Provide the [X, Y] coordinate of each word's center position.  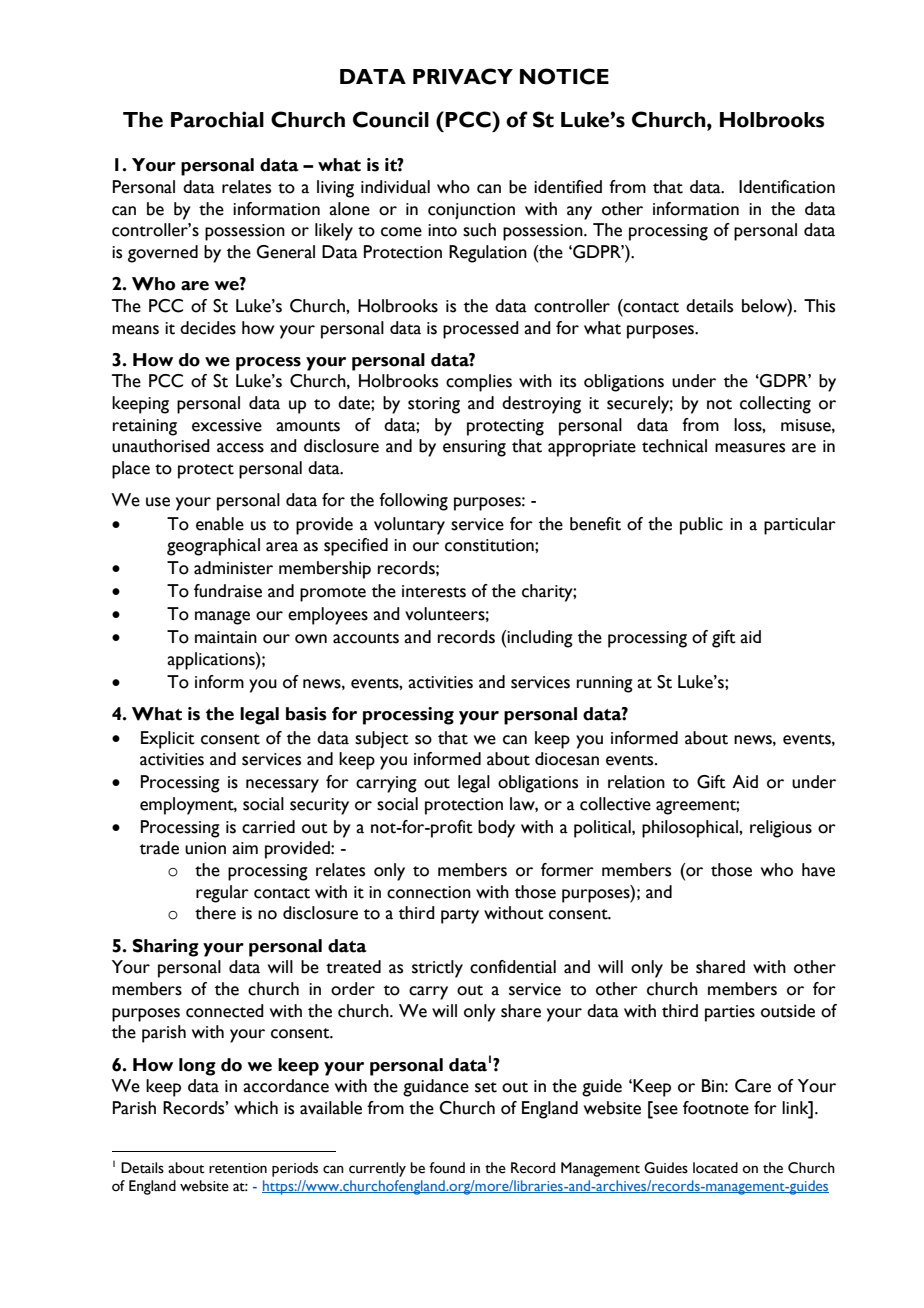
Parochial [217, 119]
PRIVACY [463, 76]
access [240, 448]
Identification [787, 187]
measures [750, 448]
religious [781, 829]
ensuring [474, 448]
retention [238, 1168]
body [496, 829]
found [447, 1168]
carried [268, 827]
